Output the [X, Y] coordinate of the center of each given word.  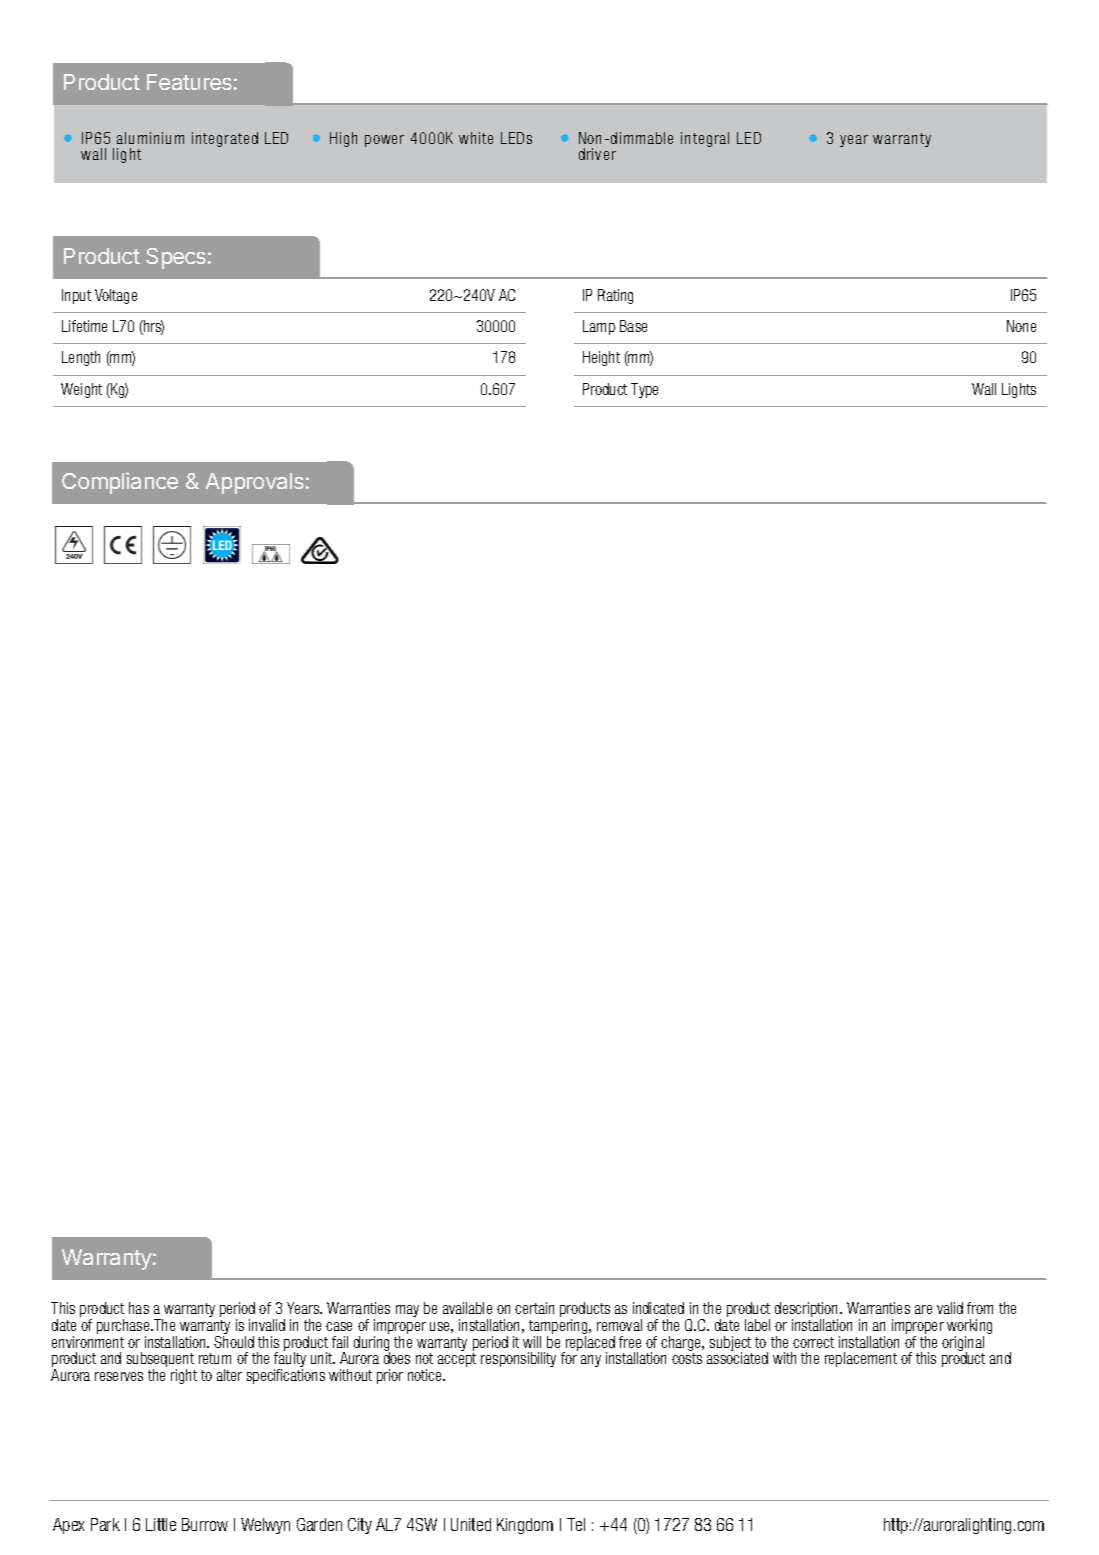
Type [644, 390]
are [923, 1309]
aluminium [150, 138]
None [1021, 326]
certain [534, 1308]
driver [597, 154]
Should [234, 1342]
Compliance [120, 483]
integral [705, 139]
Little [161, 1524]
